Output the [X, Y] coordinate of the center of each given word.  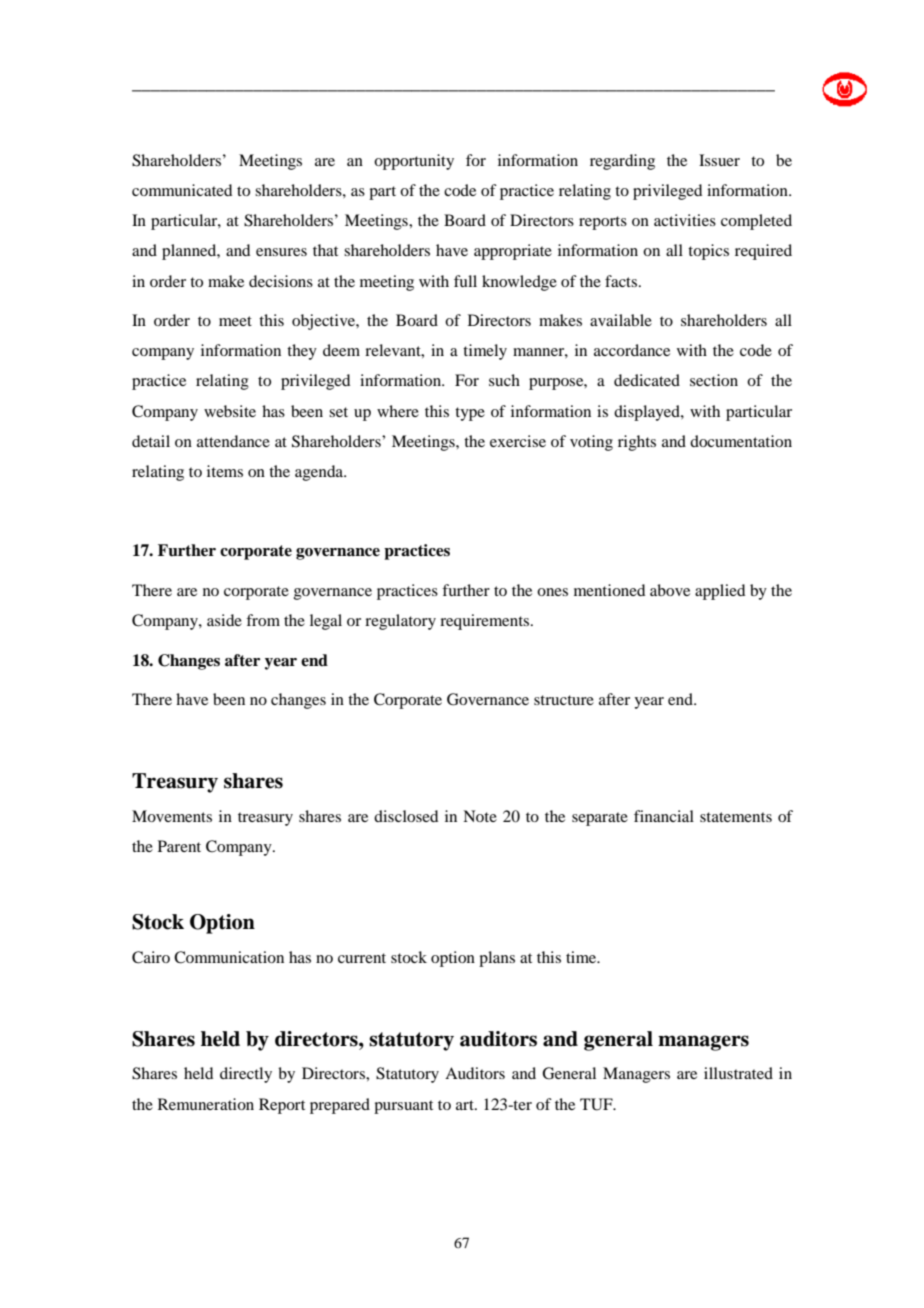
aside [224, 620]
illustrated [738, 1073]
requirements [486, 622]
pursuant [403, 1107]
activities [685, 220]
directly [246, 1075]
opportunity [414, 162]
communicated [182, 190]
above [670, 590]
